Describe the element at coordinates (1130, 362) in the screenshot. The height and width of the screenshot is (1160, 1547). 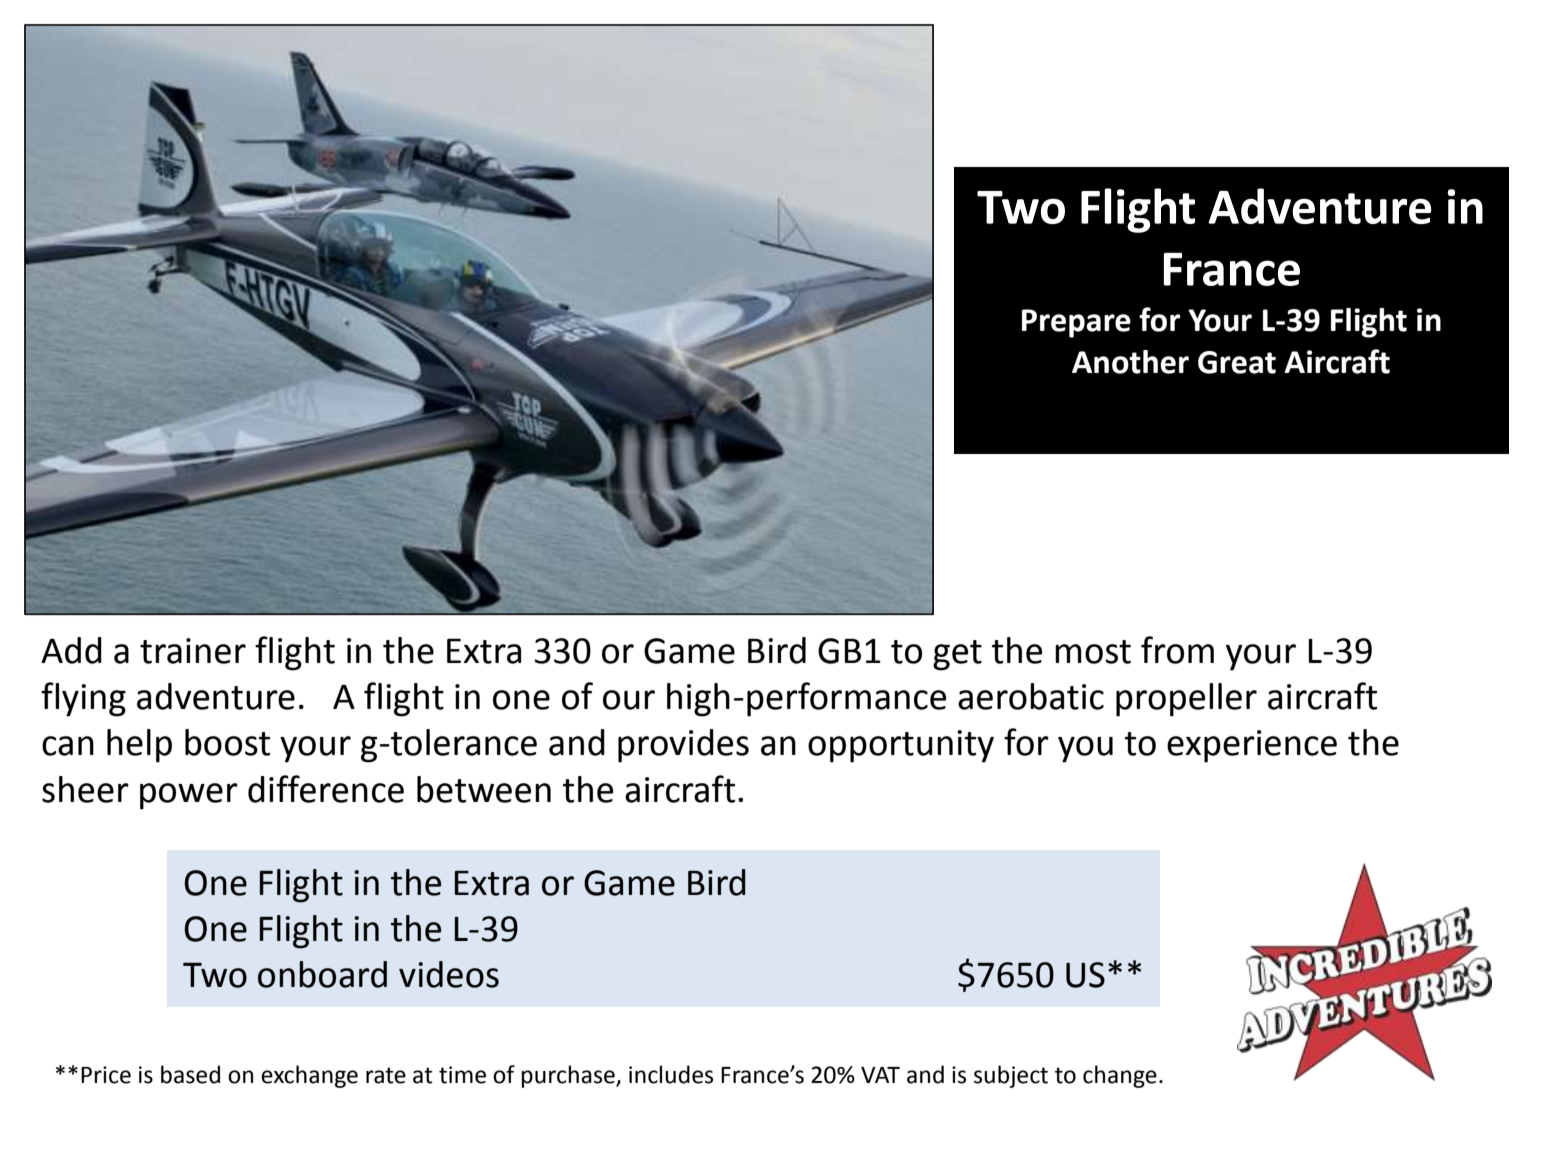
I see `Another` at that location.
